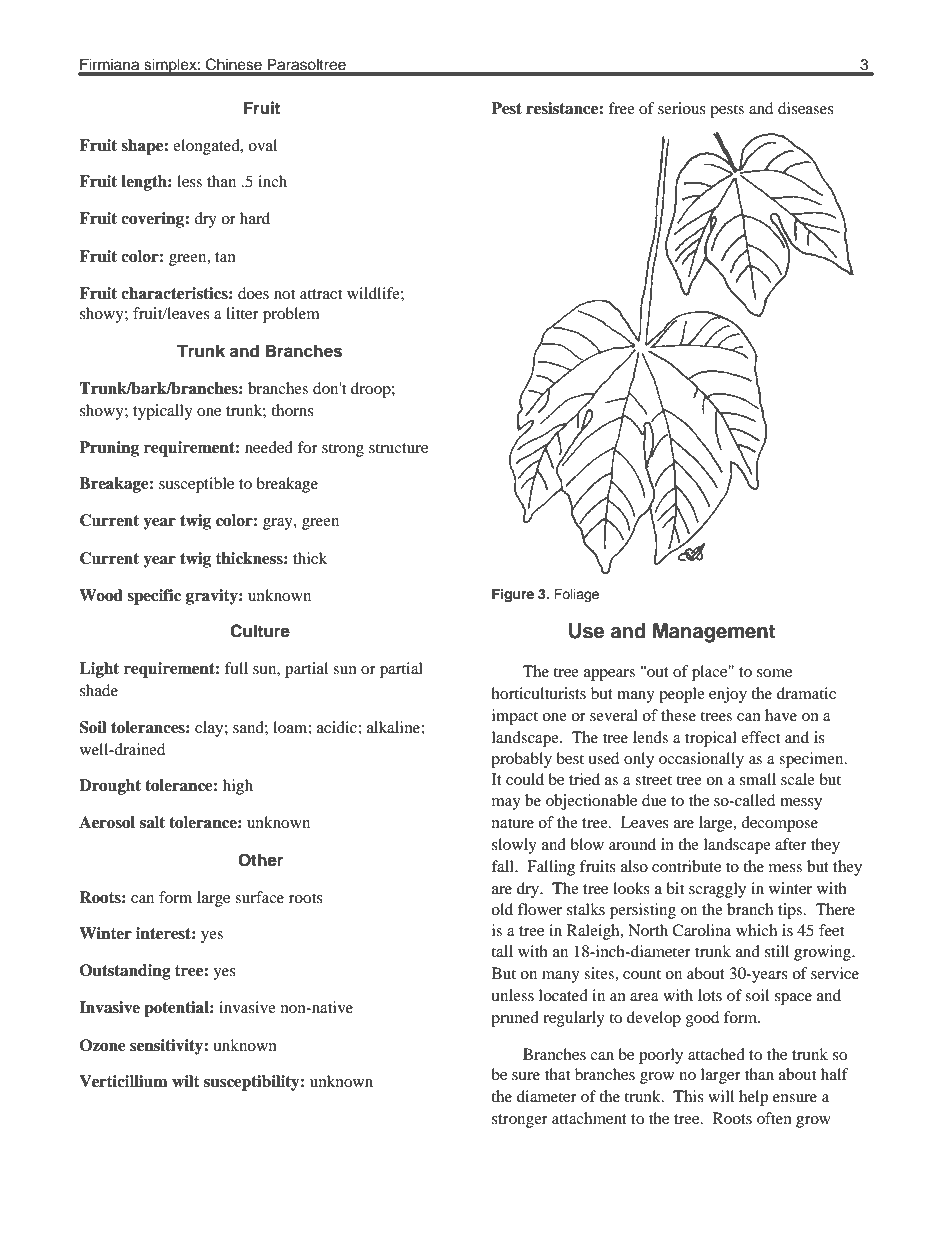  What do you see at coordinates (714, 633) in the screenshot?
I see `Management` at bounding box center [714, 633].
